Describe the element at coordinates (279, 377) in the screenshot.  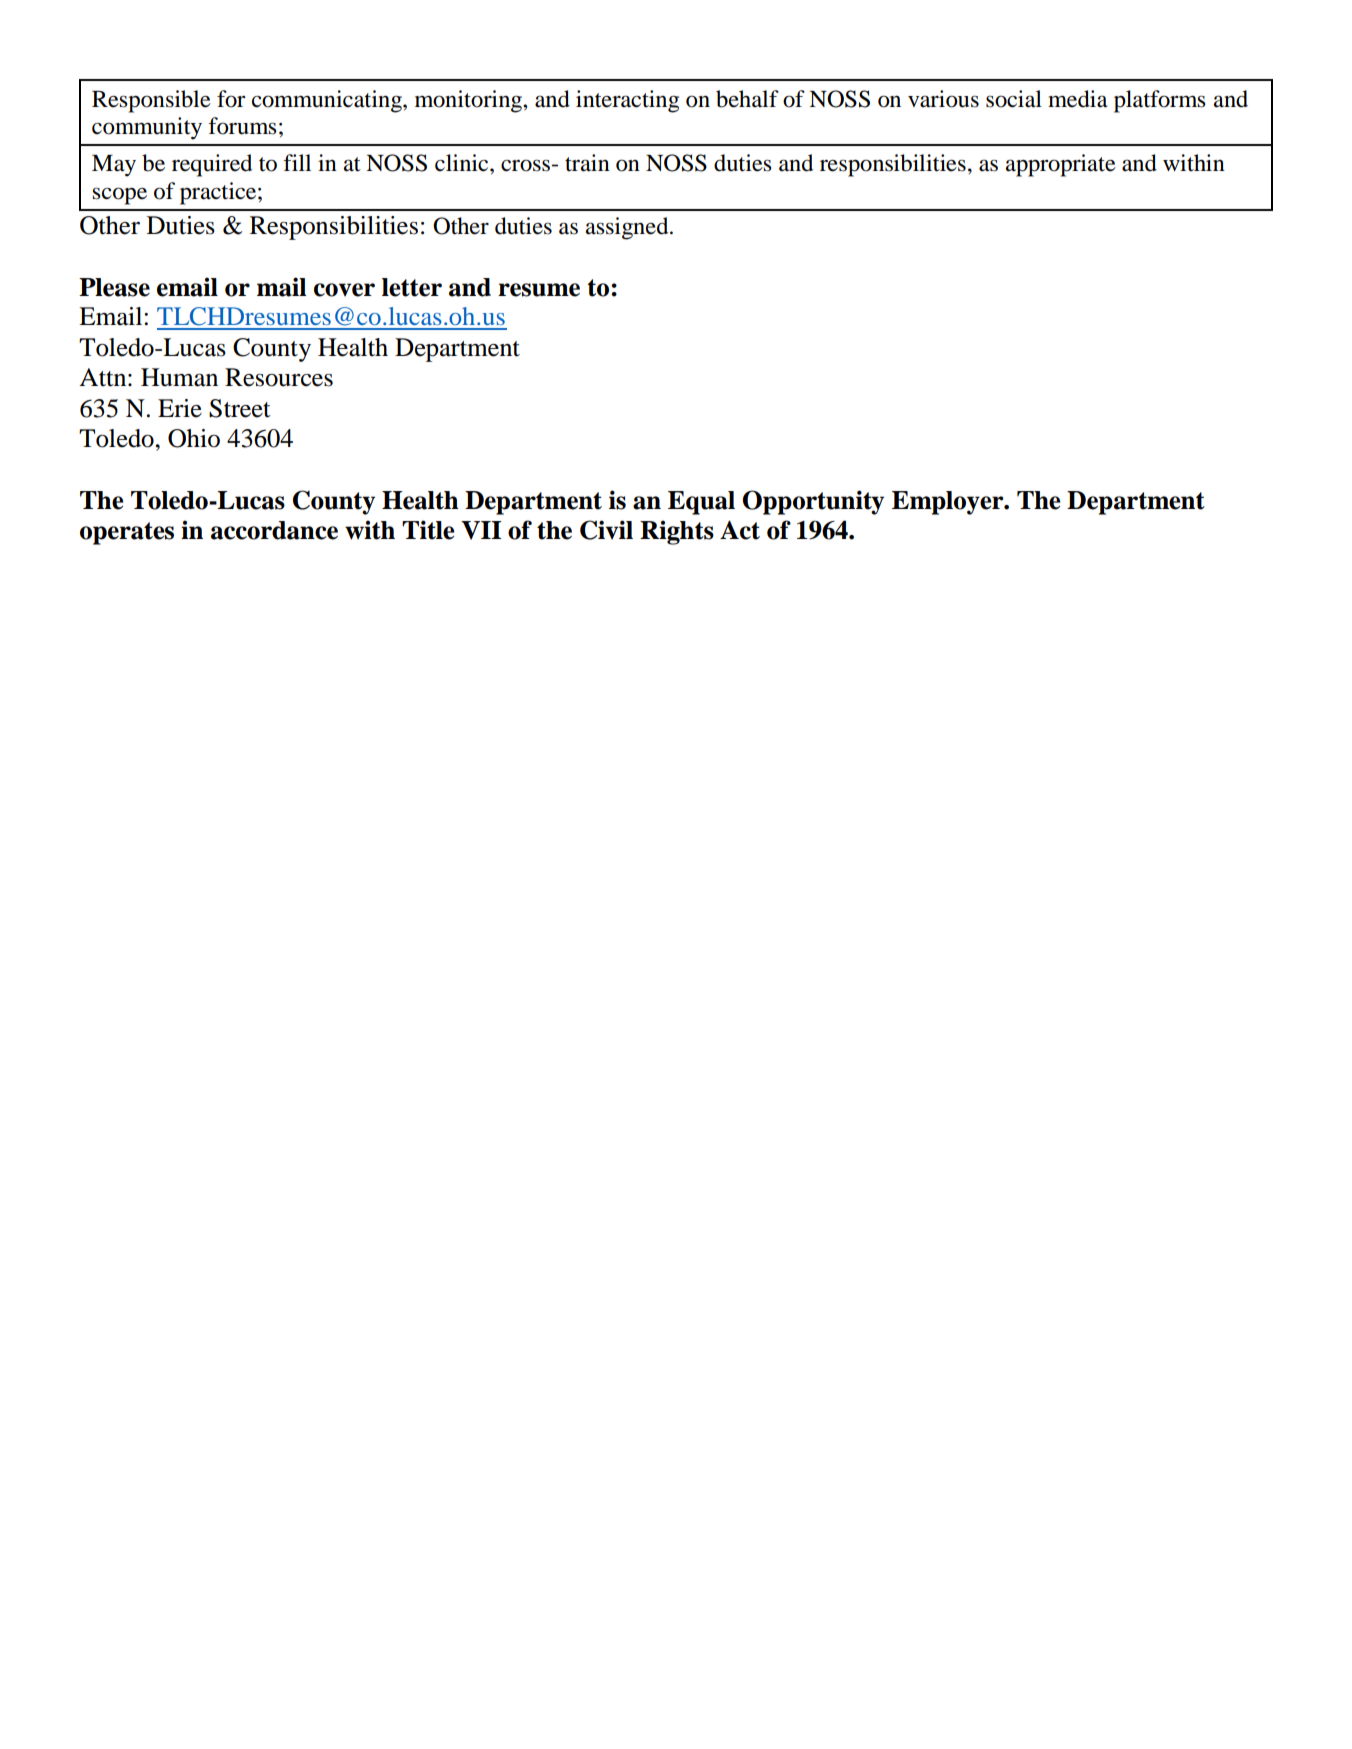
I see `Resources` at that location.
